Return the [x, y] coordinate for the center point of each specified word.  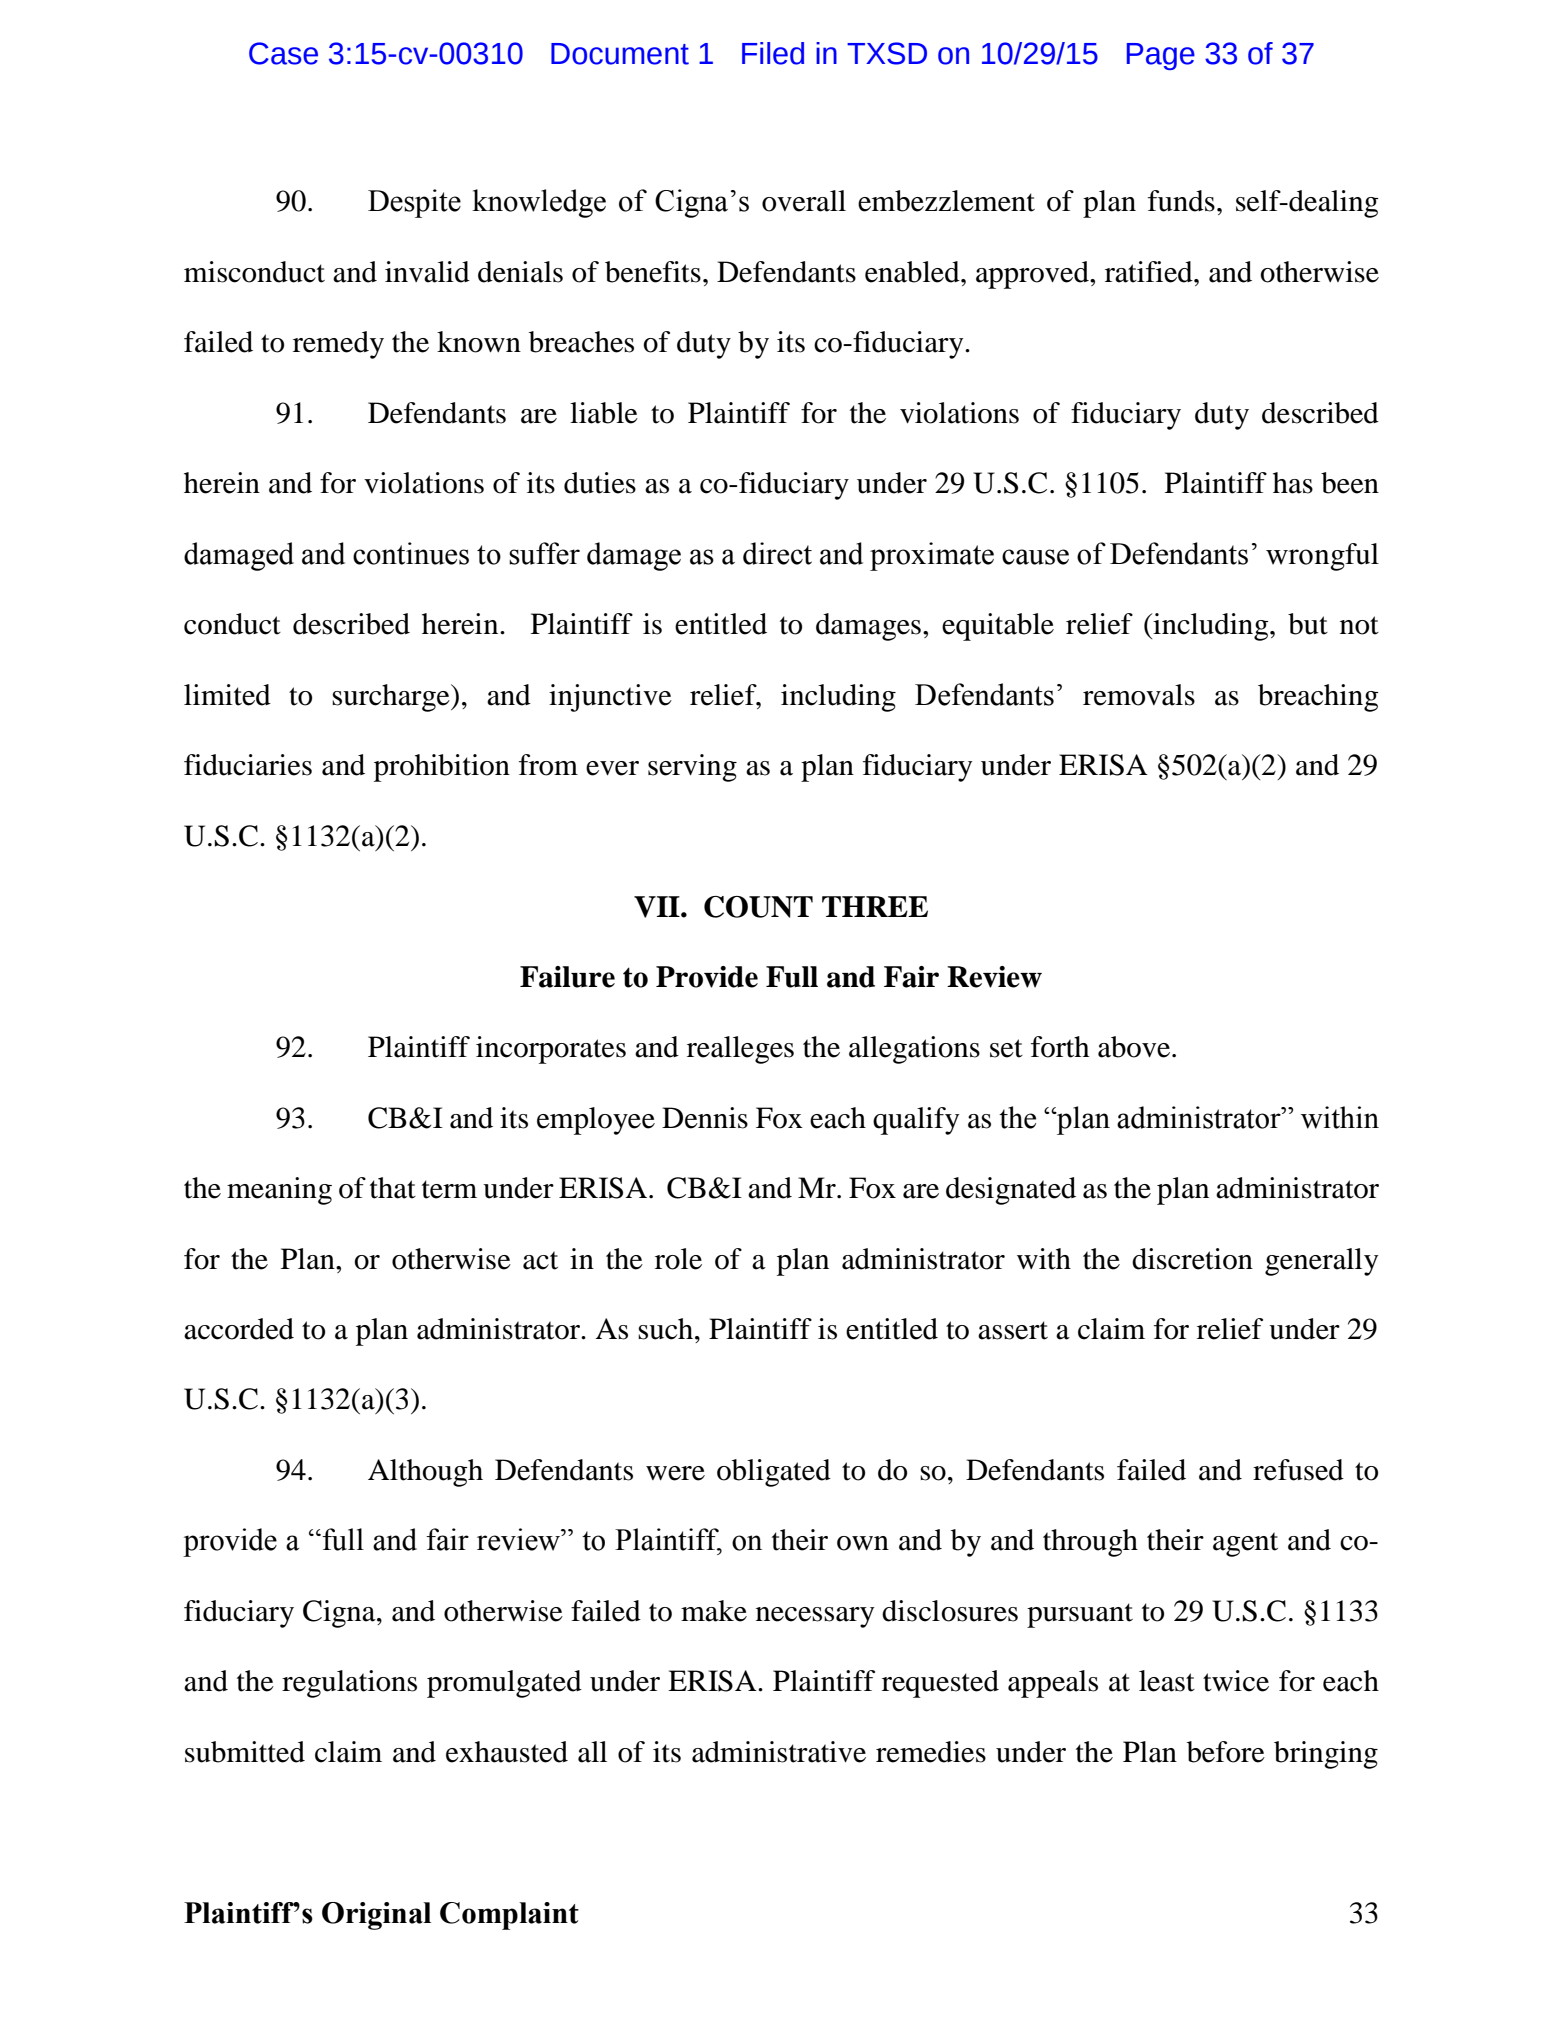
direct [777, 553]
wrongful [1322, 557]
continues [411, 553]
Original [376, 1916]
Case [283, 53]
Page [1161, 56]
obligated [774, 1473]
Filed [773, 53]
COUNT [758, 907]
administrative [779, 1752]
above [1135, 1047]
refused [1298, 1470]
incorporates [551, 1050]
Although [425, 1473]
